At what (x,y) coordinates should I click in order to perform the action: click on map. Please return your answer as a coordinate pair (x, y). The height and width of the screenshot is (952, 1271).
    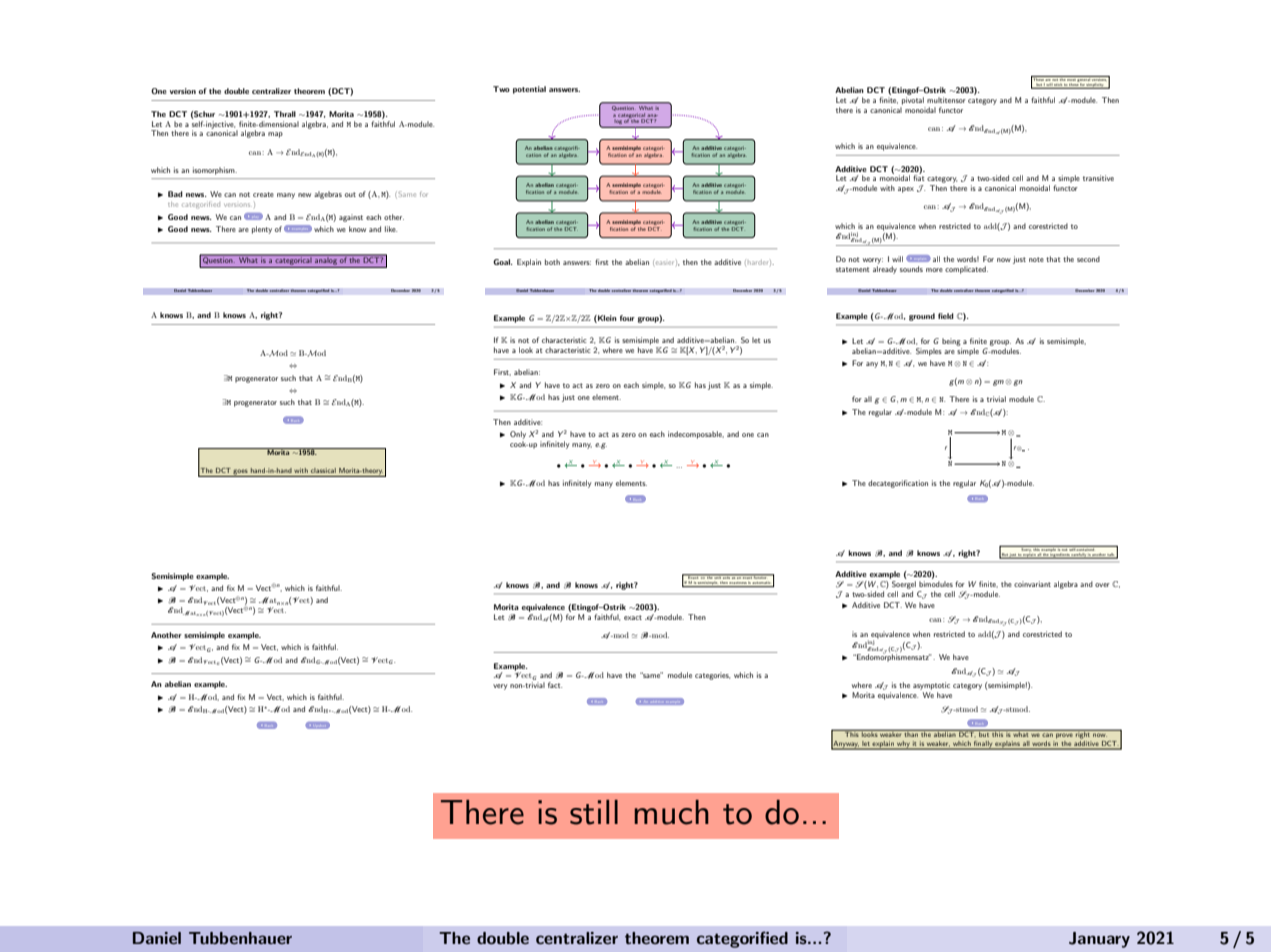
    Looking at the image, I should click on (275, 135).
